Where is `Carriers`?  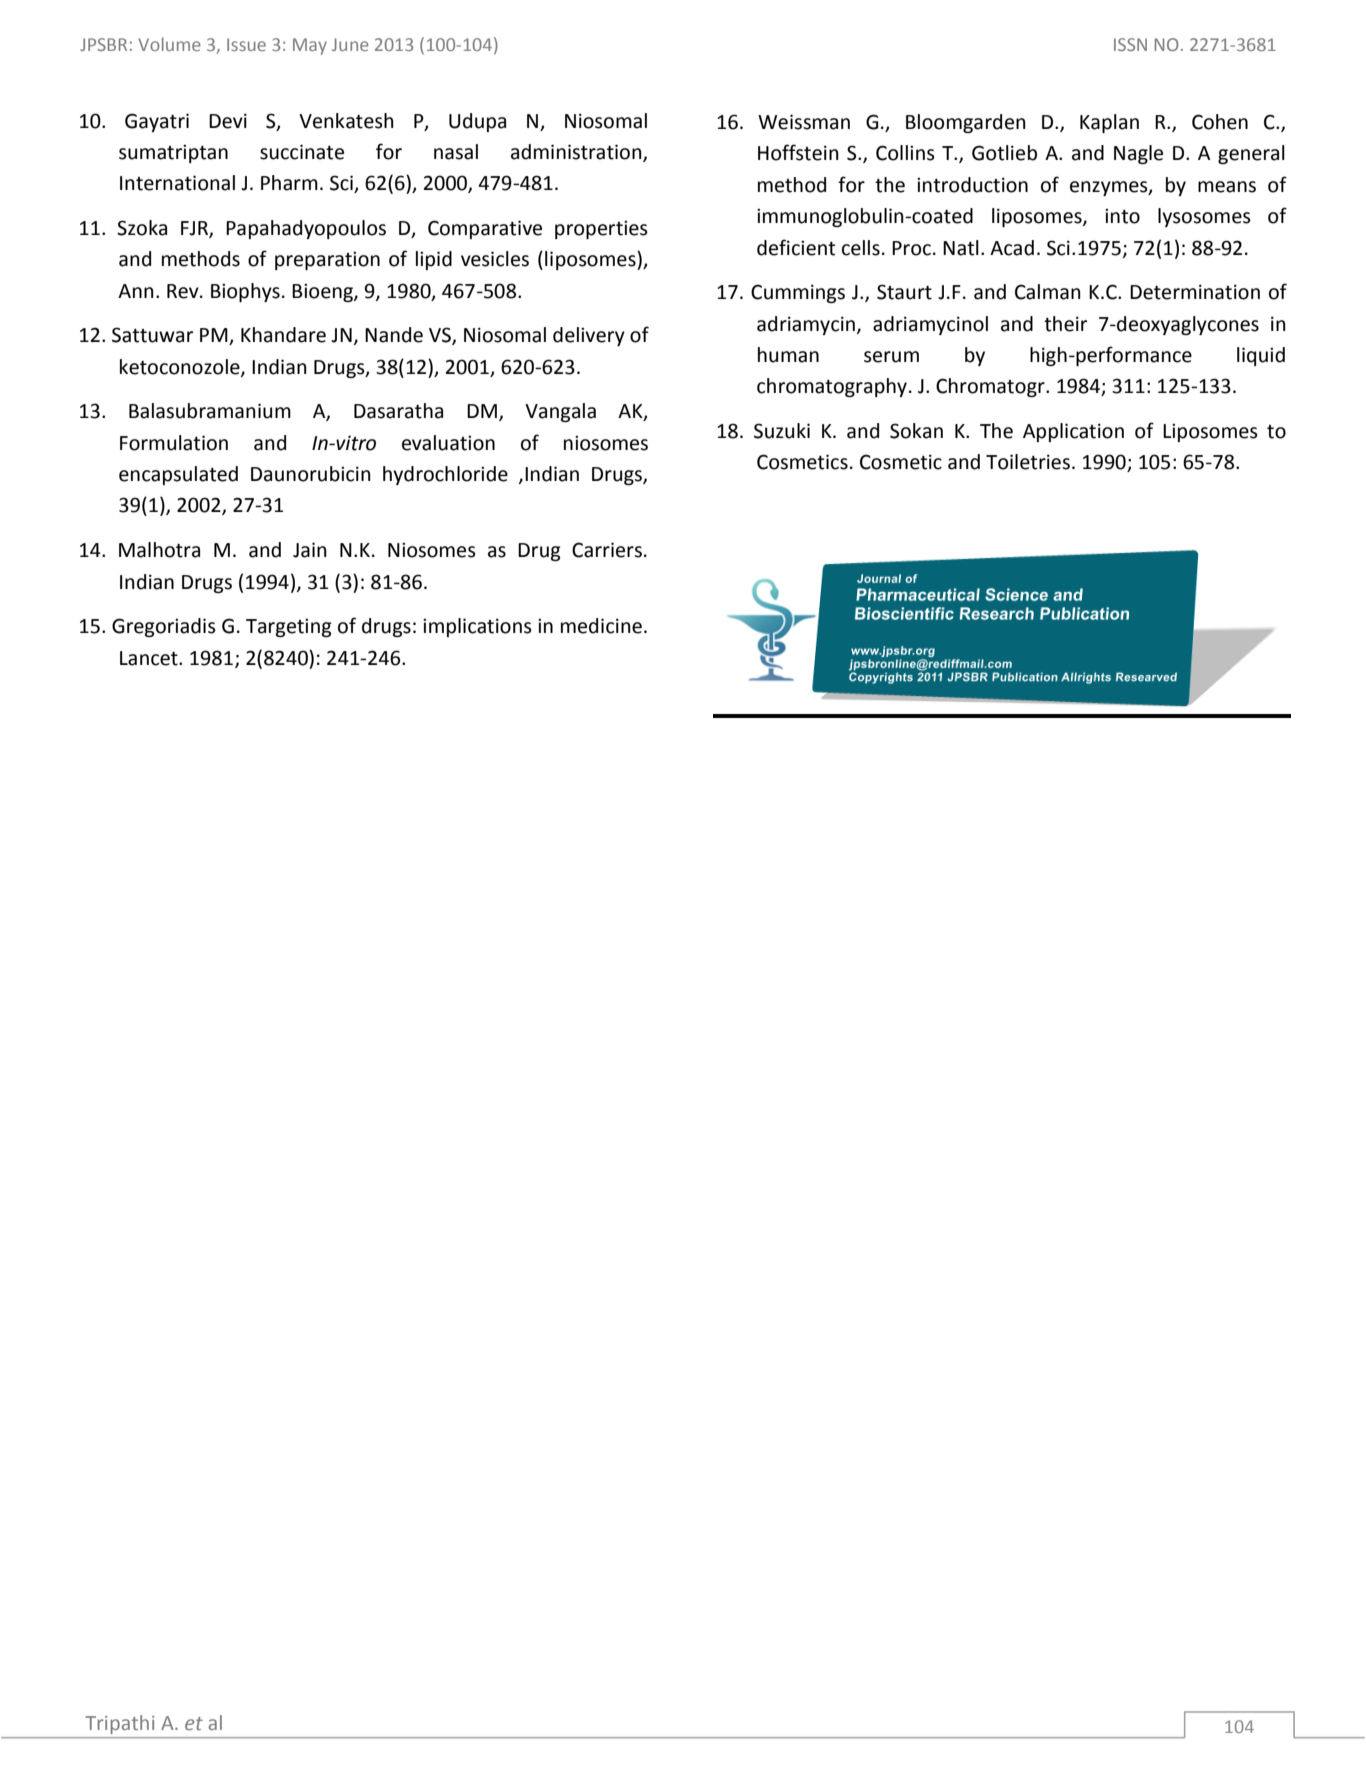 Carriers is located at coordinates (607, 550).
